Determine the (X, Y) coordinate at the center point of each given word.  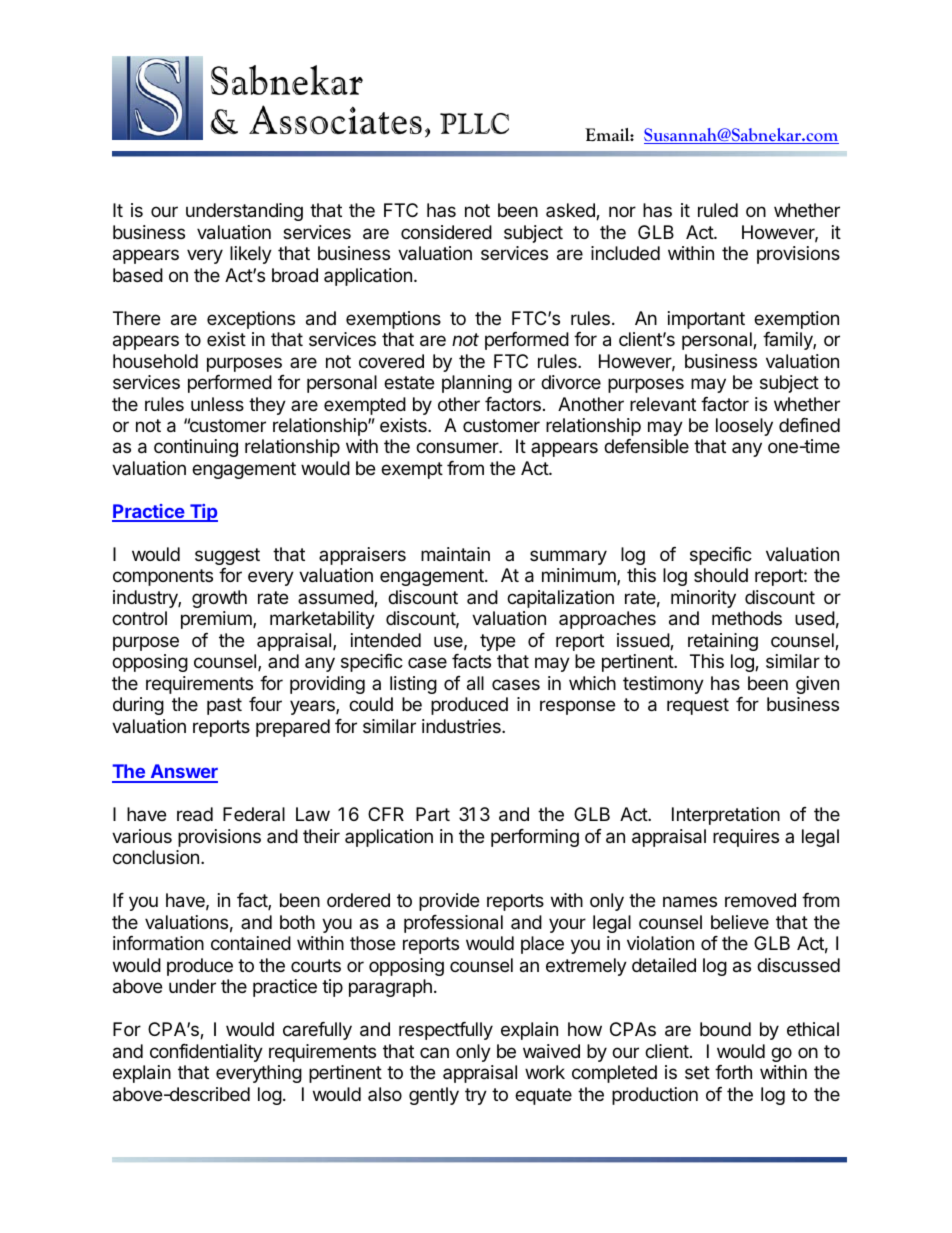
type (497, 642)
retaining (723, 642)
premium (217, 620)
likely (251, 255)
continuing (196, 448)
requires (746, 838)
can (434, 1053)
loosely (744, 427)
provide (449, 902)
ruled (718, 210)
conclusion (156, 857)
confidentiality (206, 1053)
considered (446, 232)
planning (477, 384)
